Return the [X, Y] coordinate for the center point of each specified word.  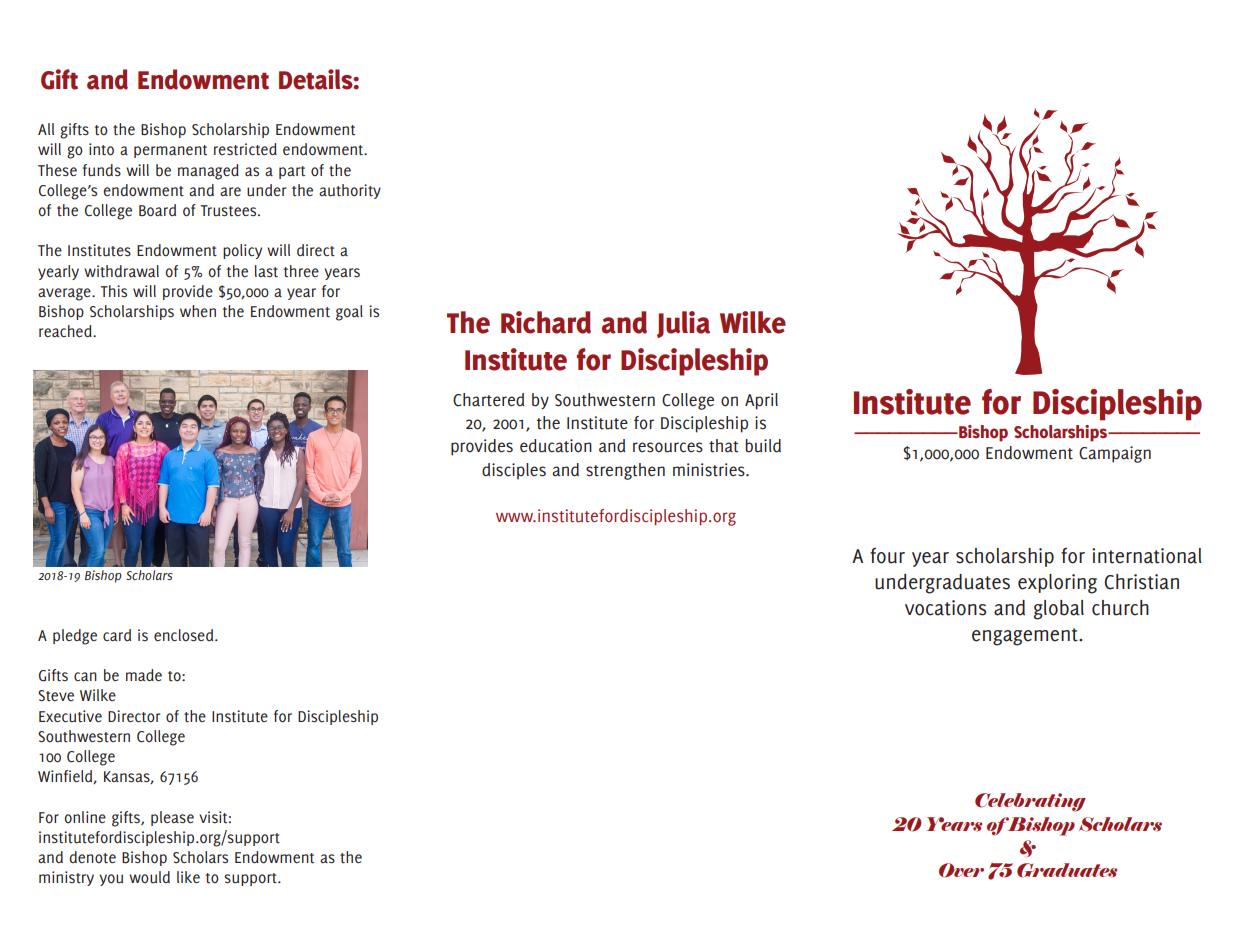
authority [350, 191]
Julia [683, 324]
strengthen [625, 471]
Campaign [1115, 454]
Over [961, 870]
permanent [170, 151]
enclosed [185, 635]
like [188, 877]
